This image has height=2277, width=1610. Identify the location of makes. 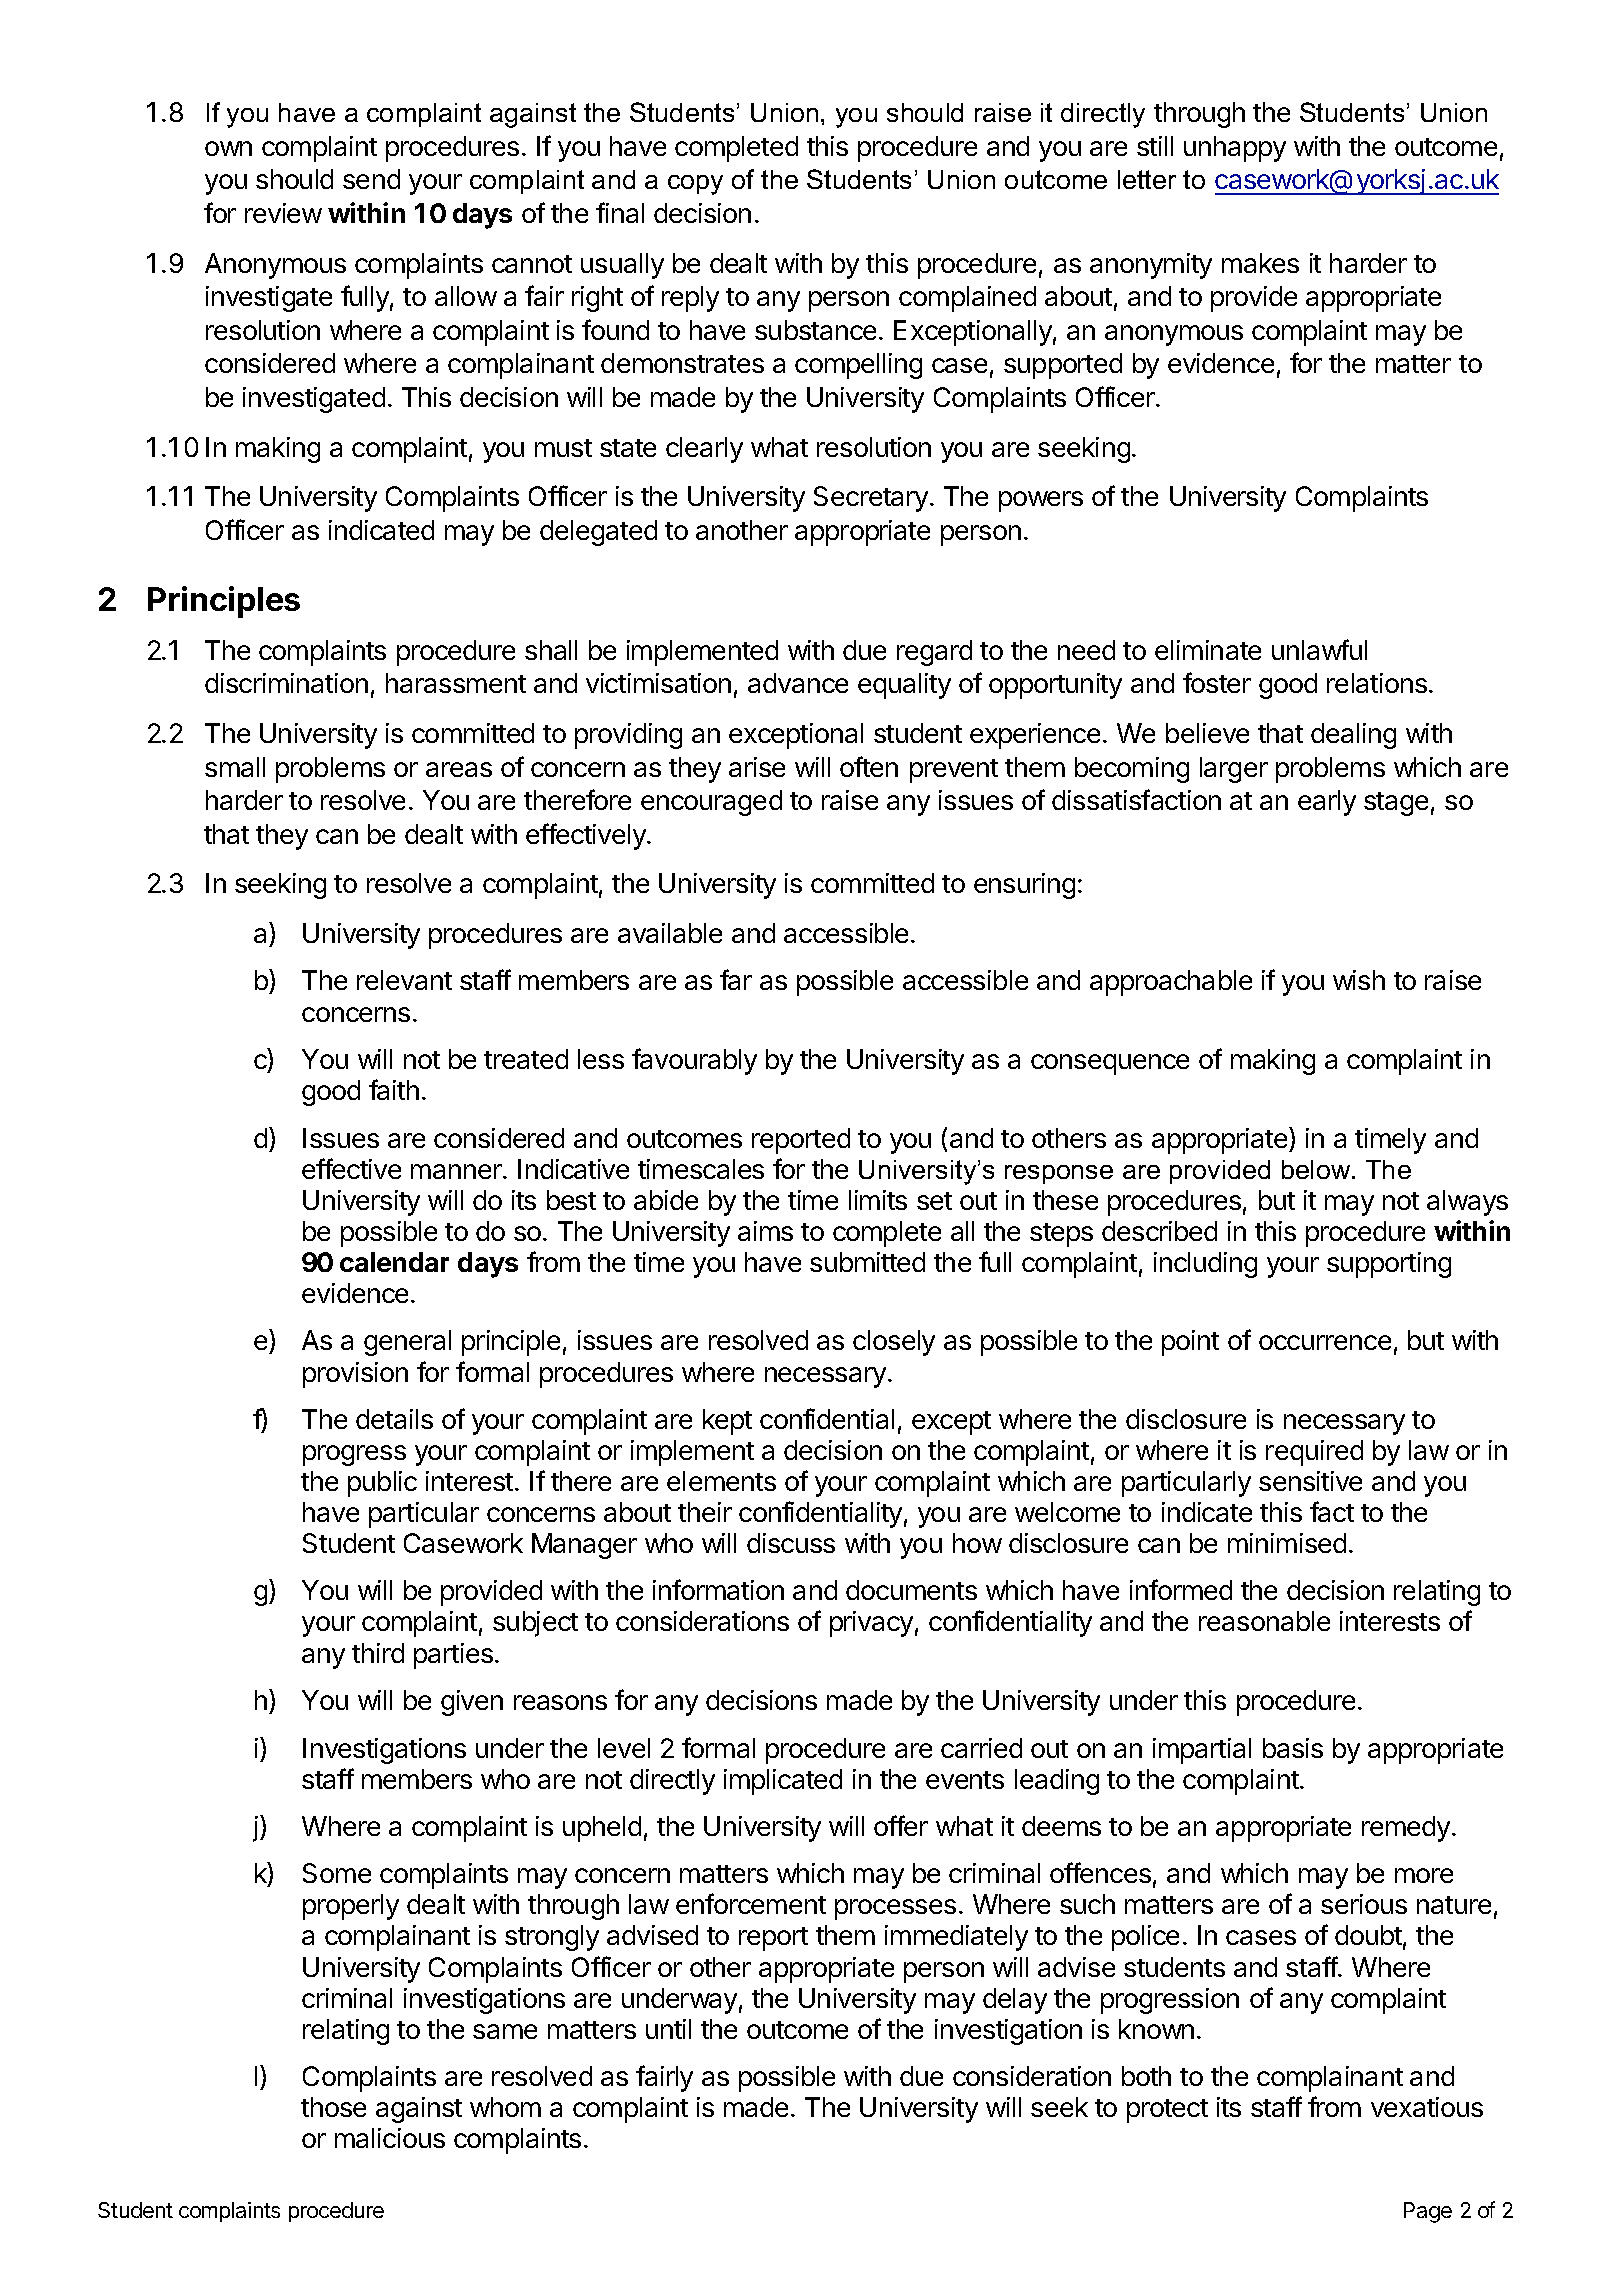
(1260, 263).
